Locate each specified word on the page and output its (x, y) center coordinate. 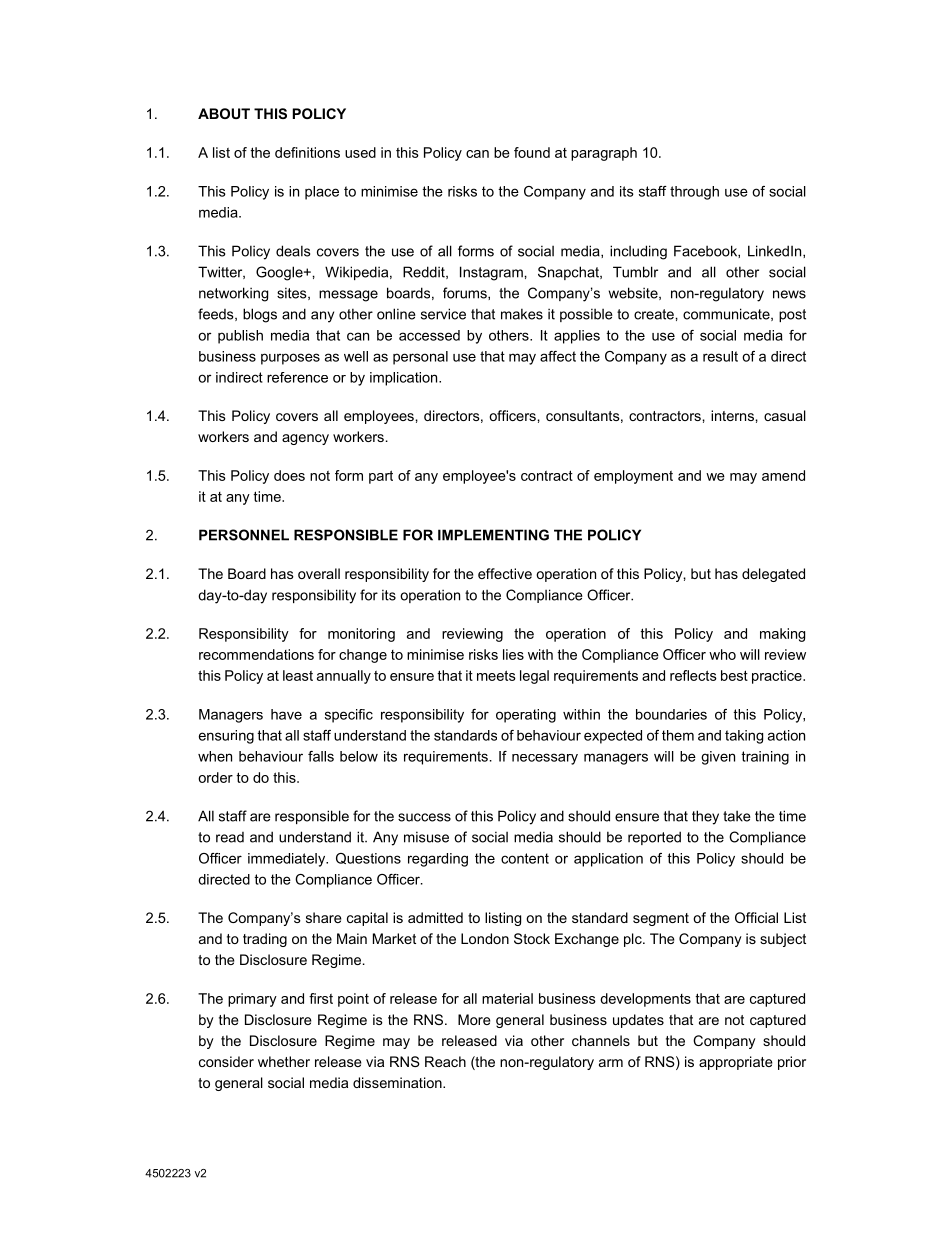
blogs (260, 315)
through (694, 193)
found (532, 152)
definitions (307, 152)
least (298, 675)
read (230, 837)
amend (783, 475)
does (289, 475)
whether (284, 1061)
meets (496, 675)
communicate (727, 314)
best (734, 675)
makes (522, 314)
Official (756, 917)
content (525, 858)
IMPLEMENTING (493, 535)
